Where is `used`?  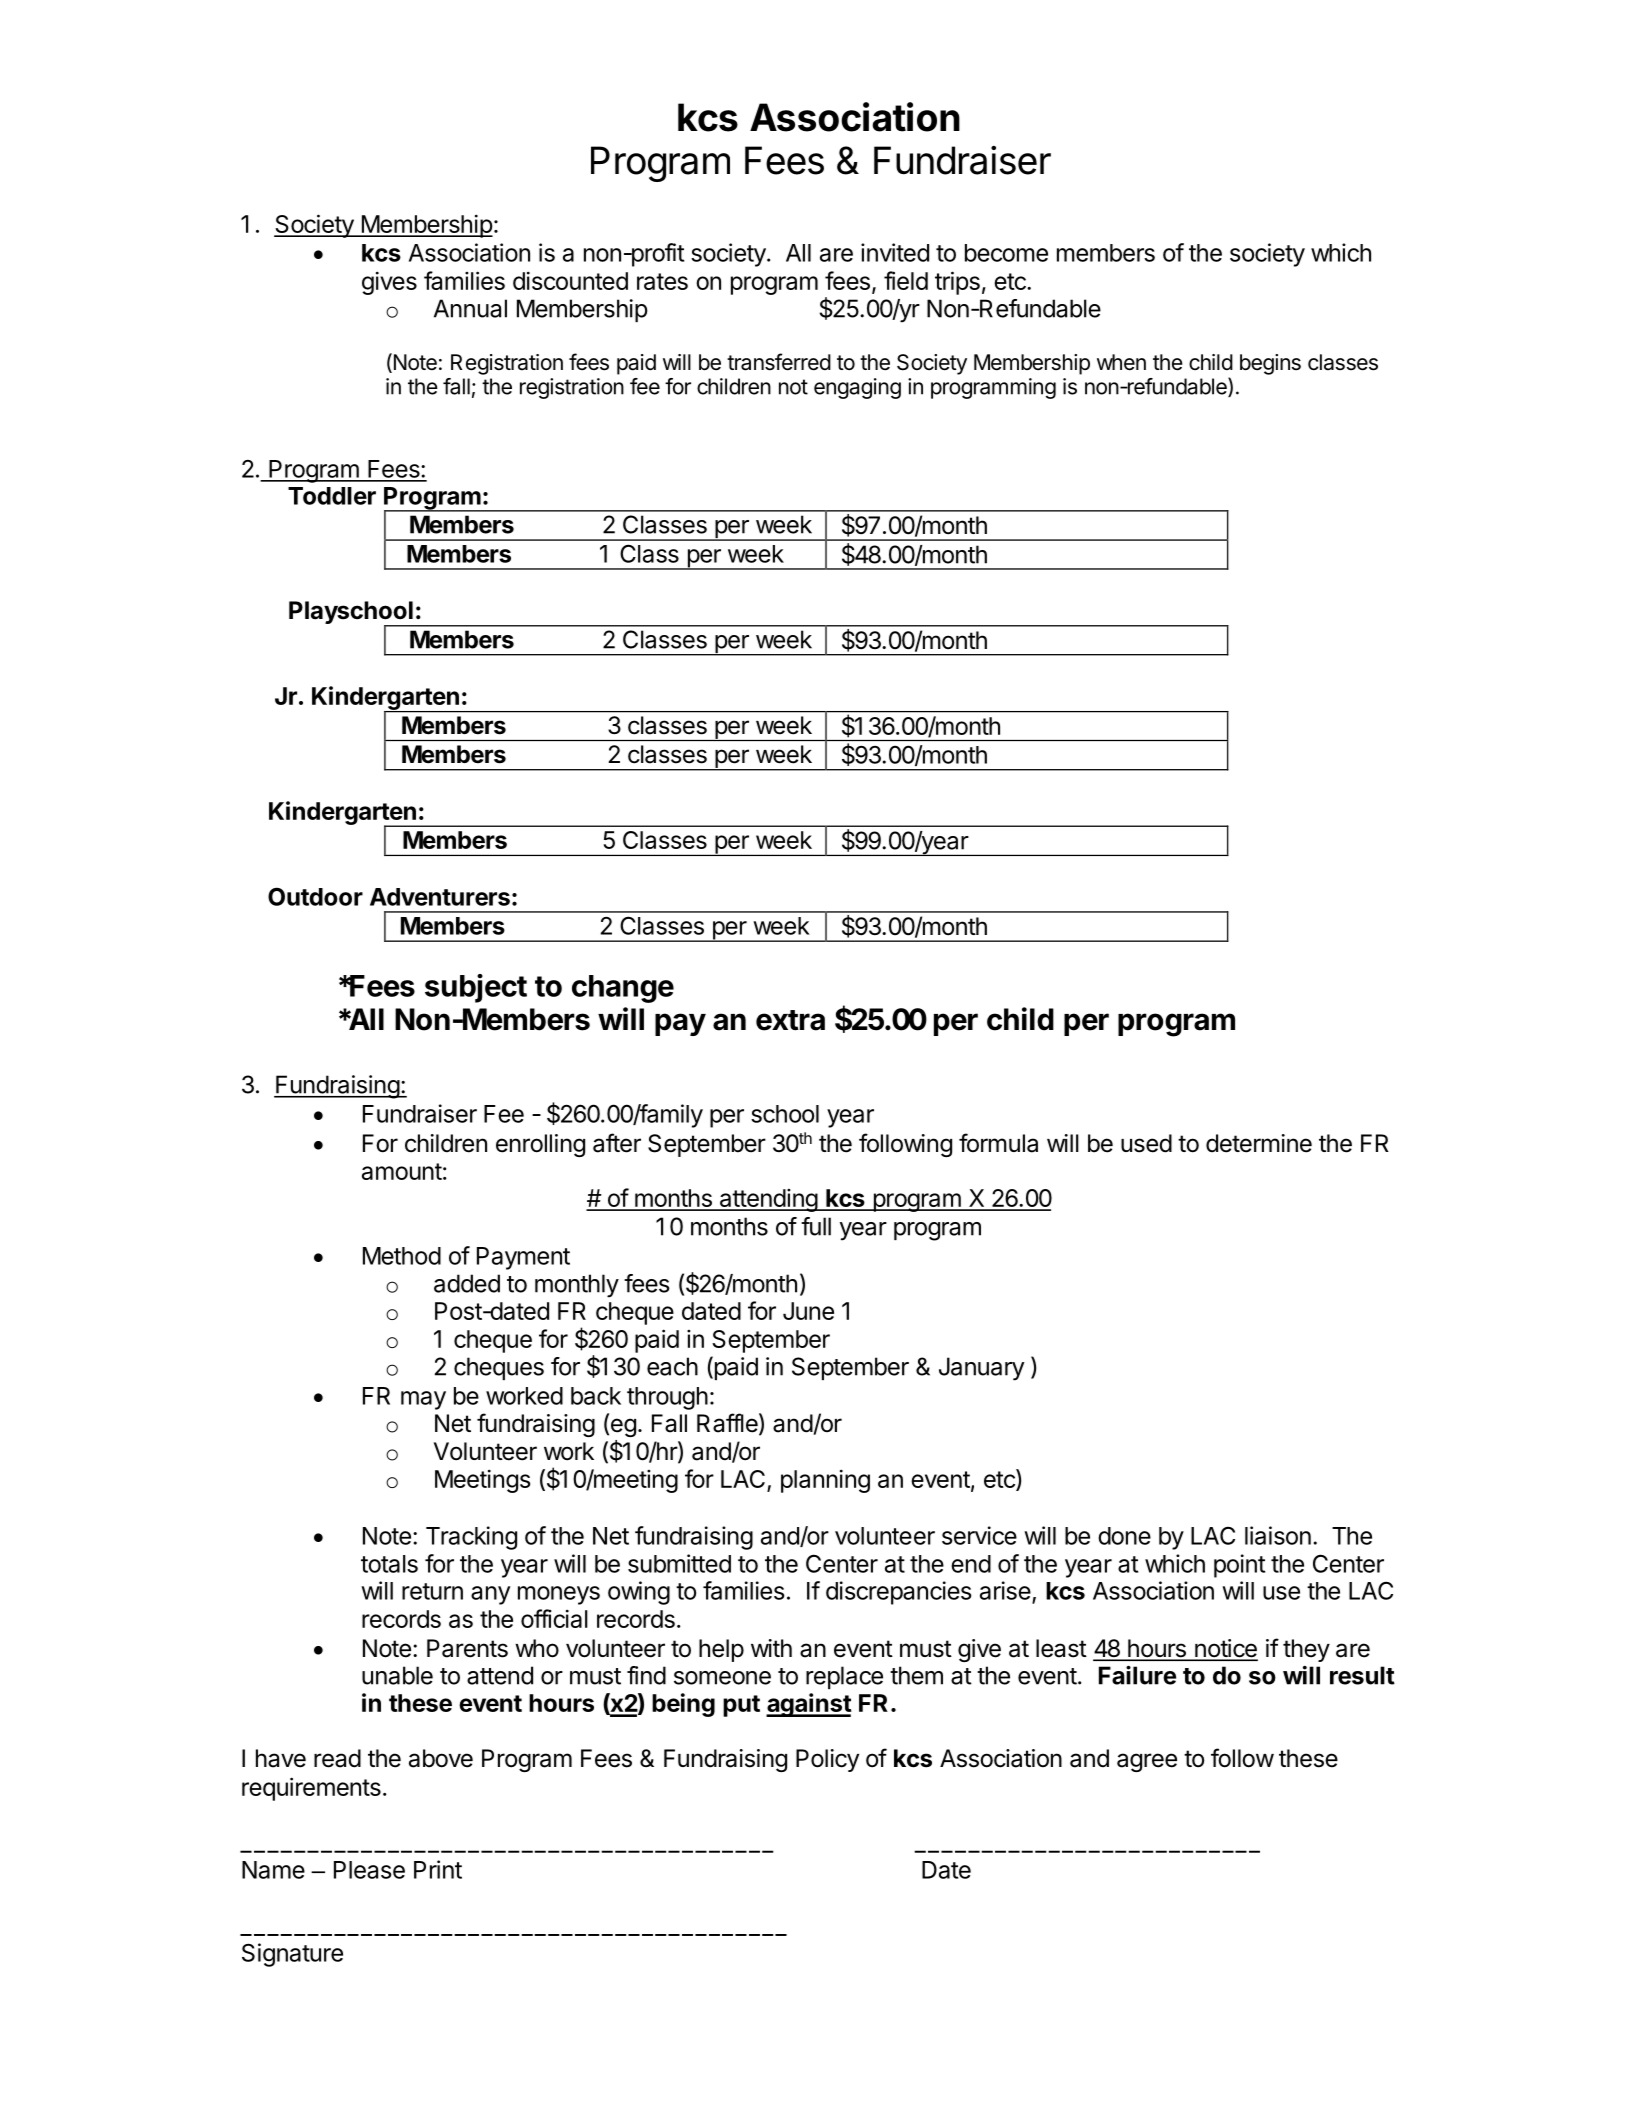
used is located at coordinates (1146, 1143).
